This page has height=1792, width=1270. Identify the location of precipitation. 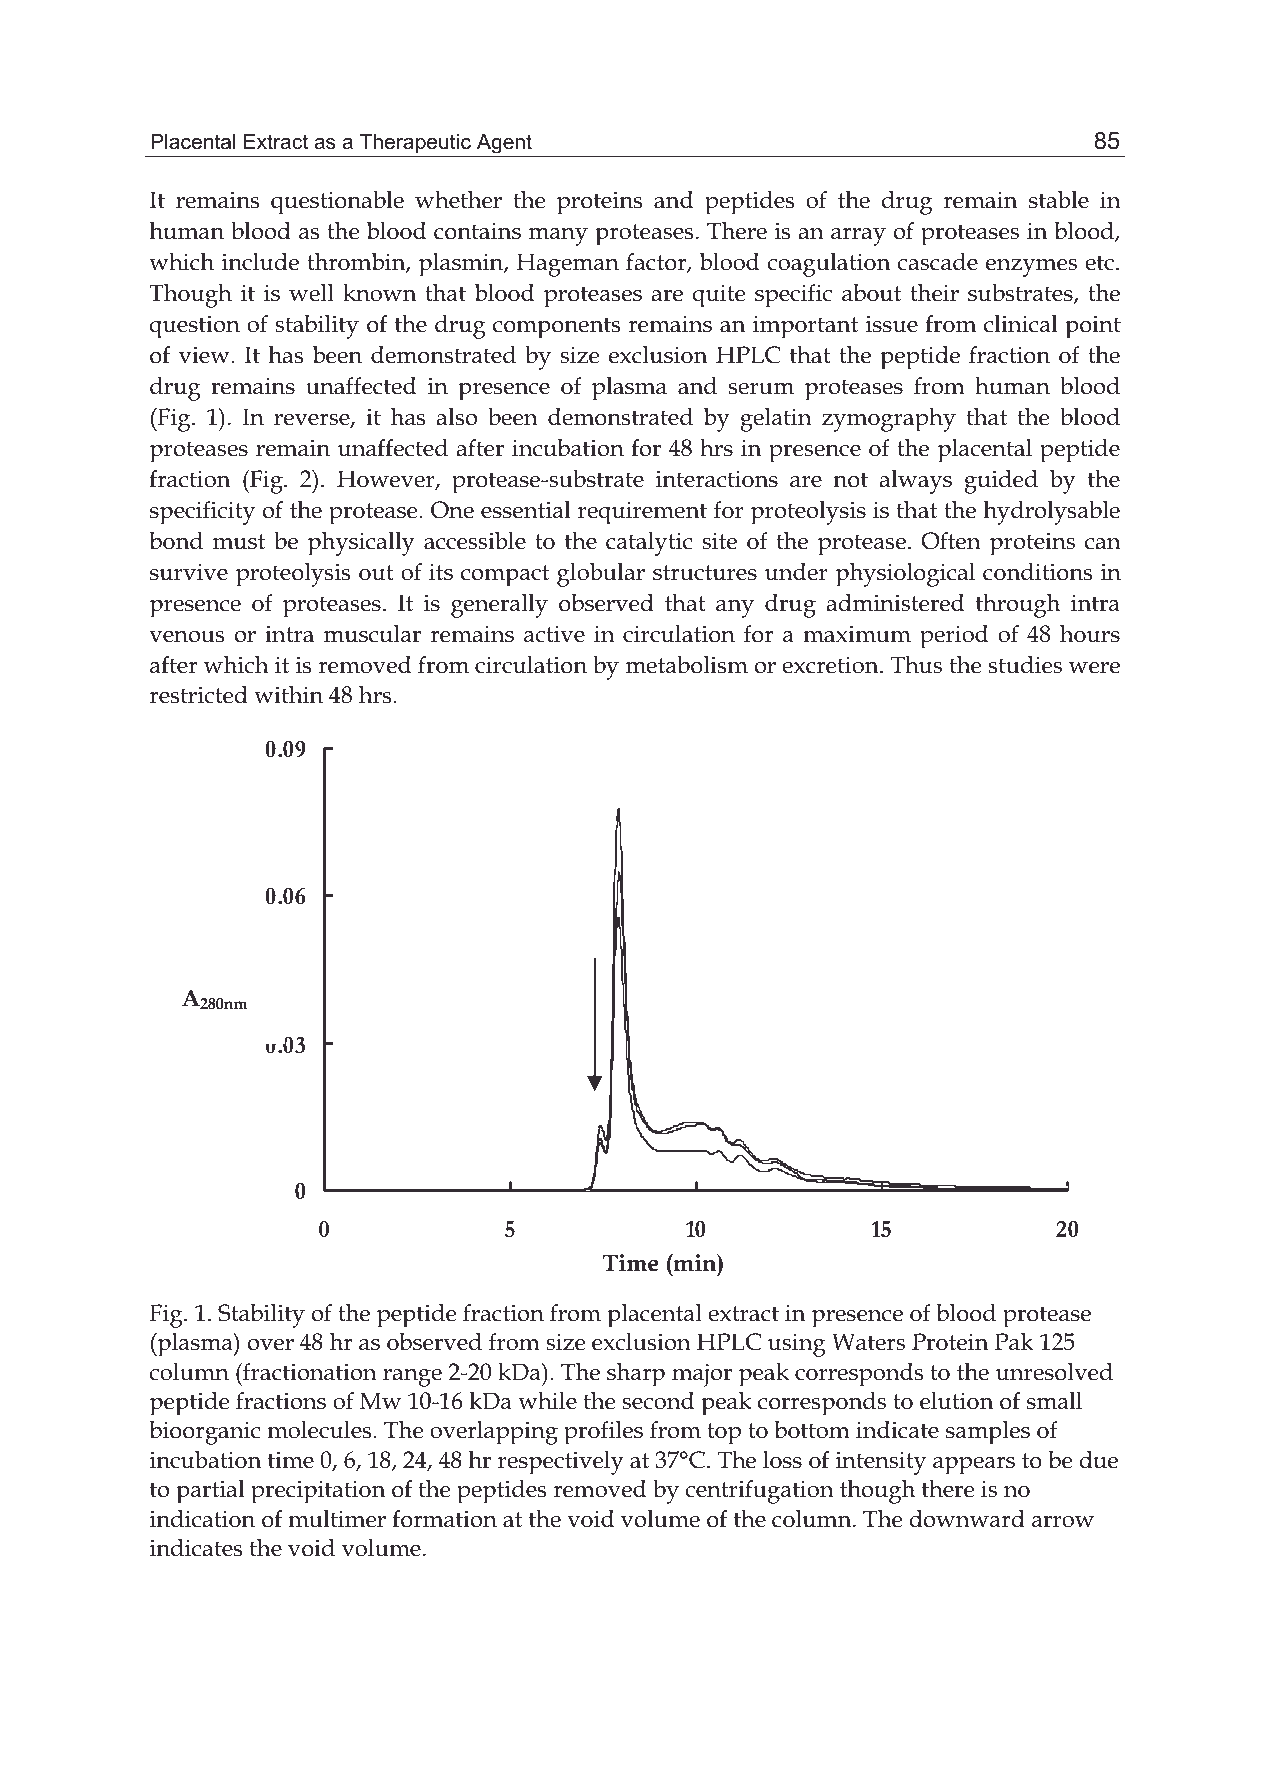
(318, 1492).
